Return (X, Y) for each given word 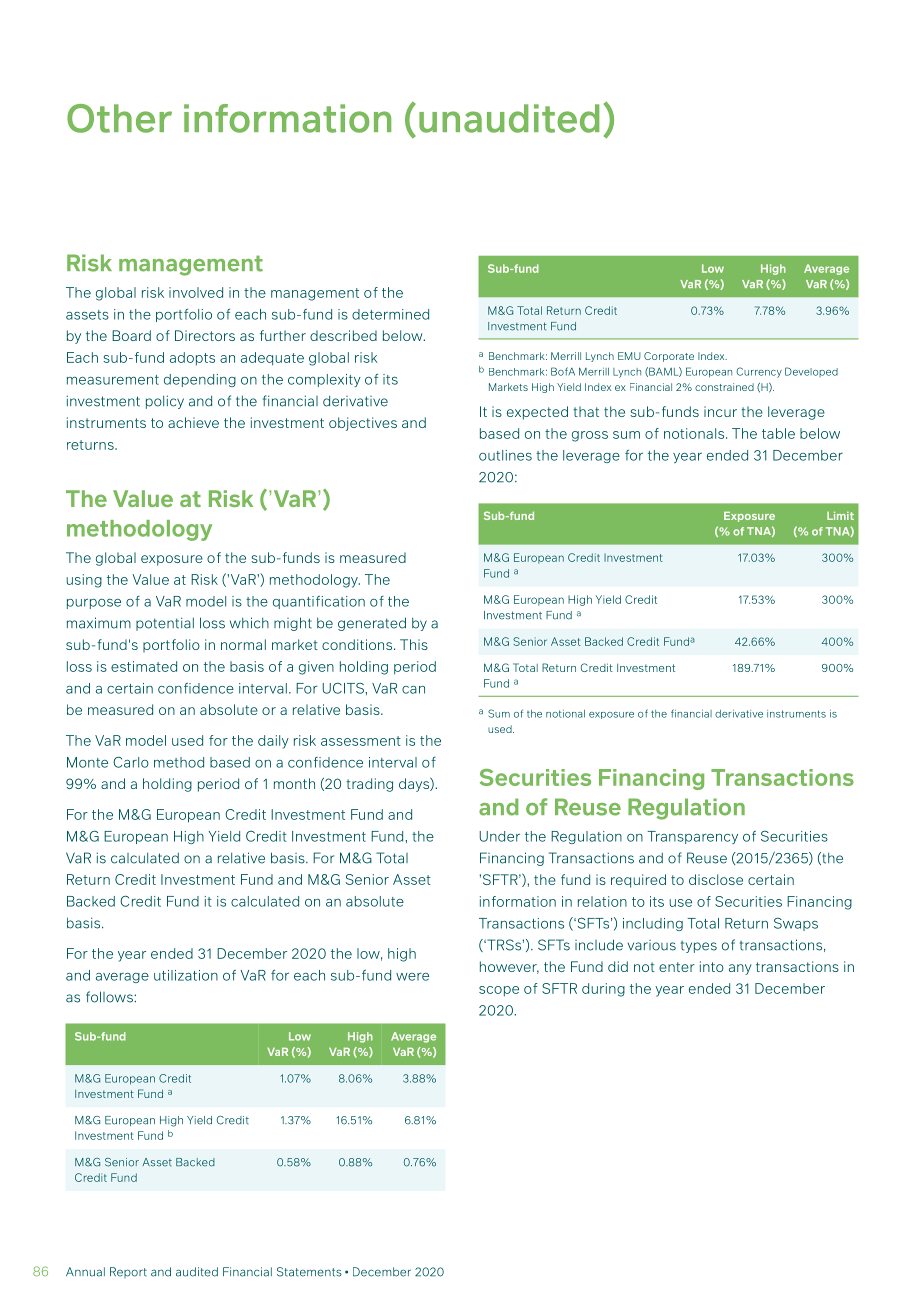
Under (500, 836)
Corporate (669, 357)
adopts (192, 358)
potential (165, 624)
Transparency (692, 837)
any (740, 969)
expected (537, 413)
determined (390, 314)
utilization (186, 975)
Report (128, 1272)
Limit (840, 516)
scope (499, 991)
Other (119, 118)
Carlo (131, 762)
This (414, 644)
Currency (759, 372)
